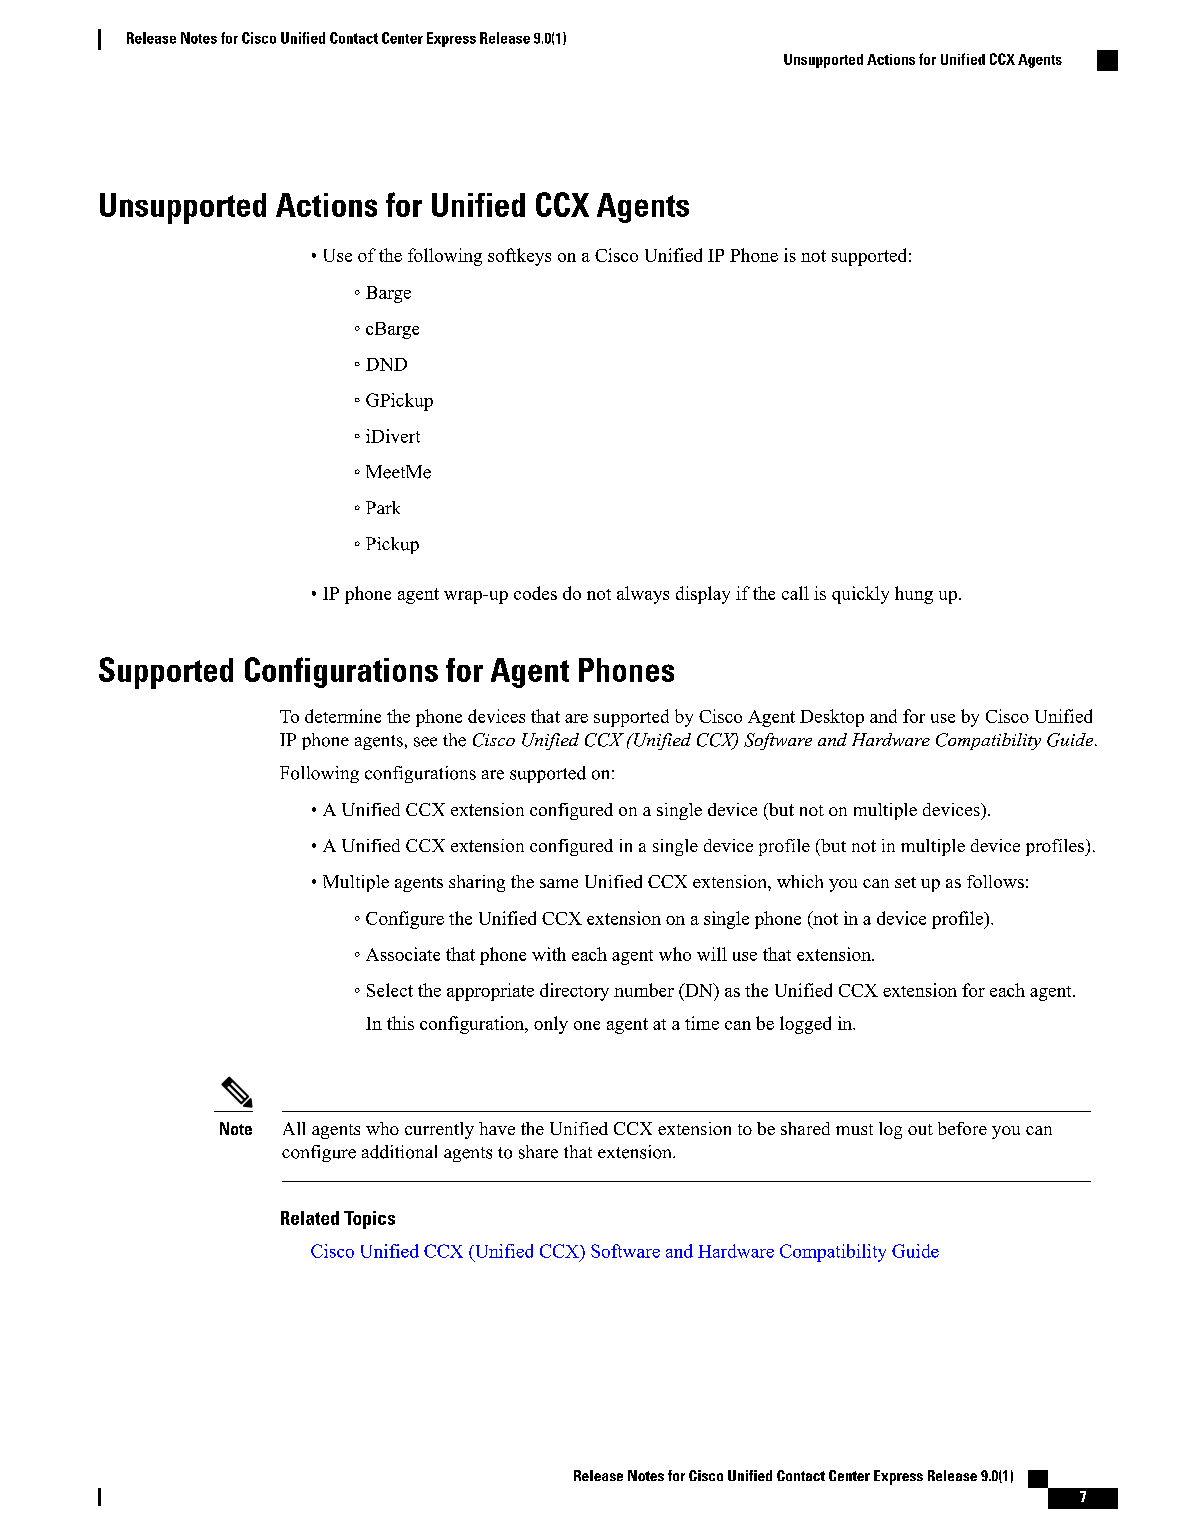 The image size is (1188, 1538). I want to click on will, so click(712, 954).
